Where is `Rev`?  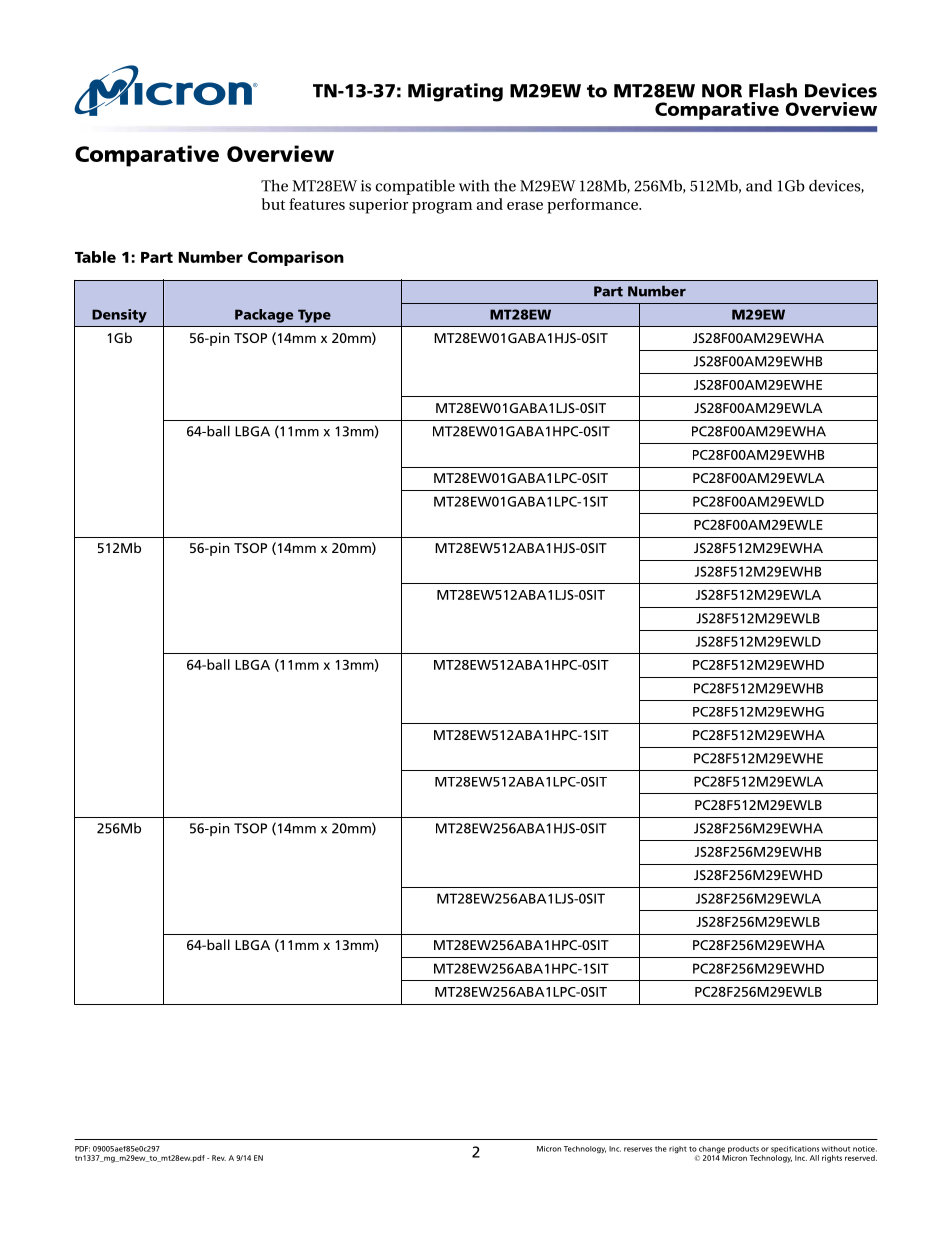 Rev is located at coordinates (219, 1158).
